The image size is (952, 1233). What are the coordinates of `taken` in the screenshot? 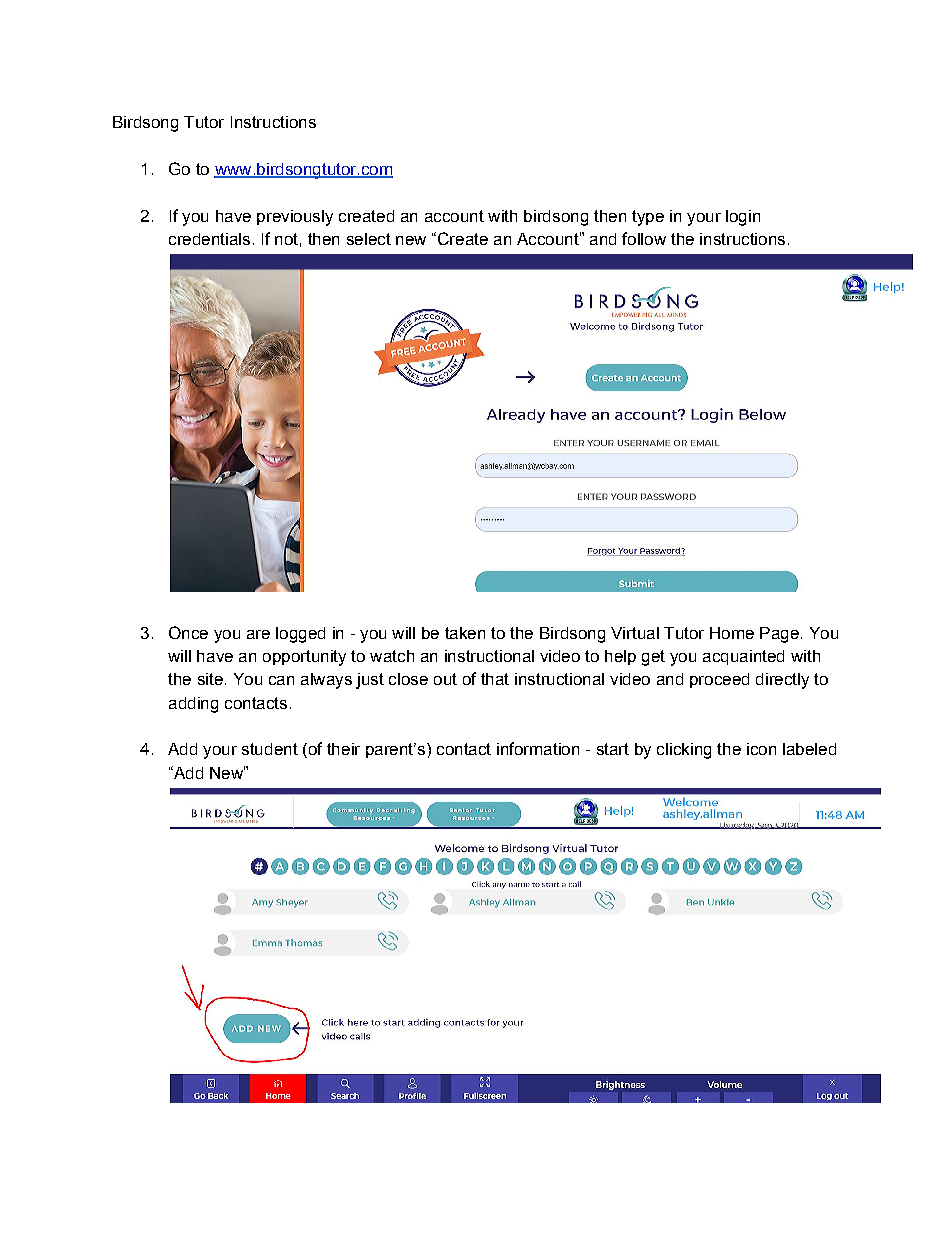 It's located at (465, 633).
